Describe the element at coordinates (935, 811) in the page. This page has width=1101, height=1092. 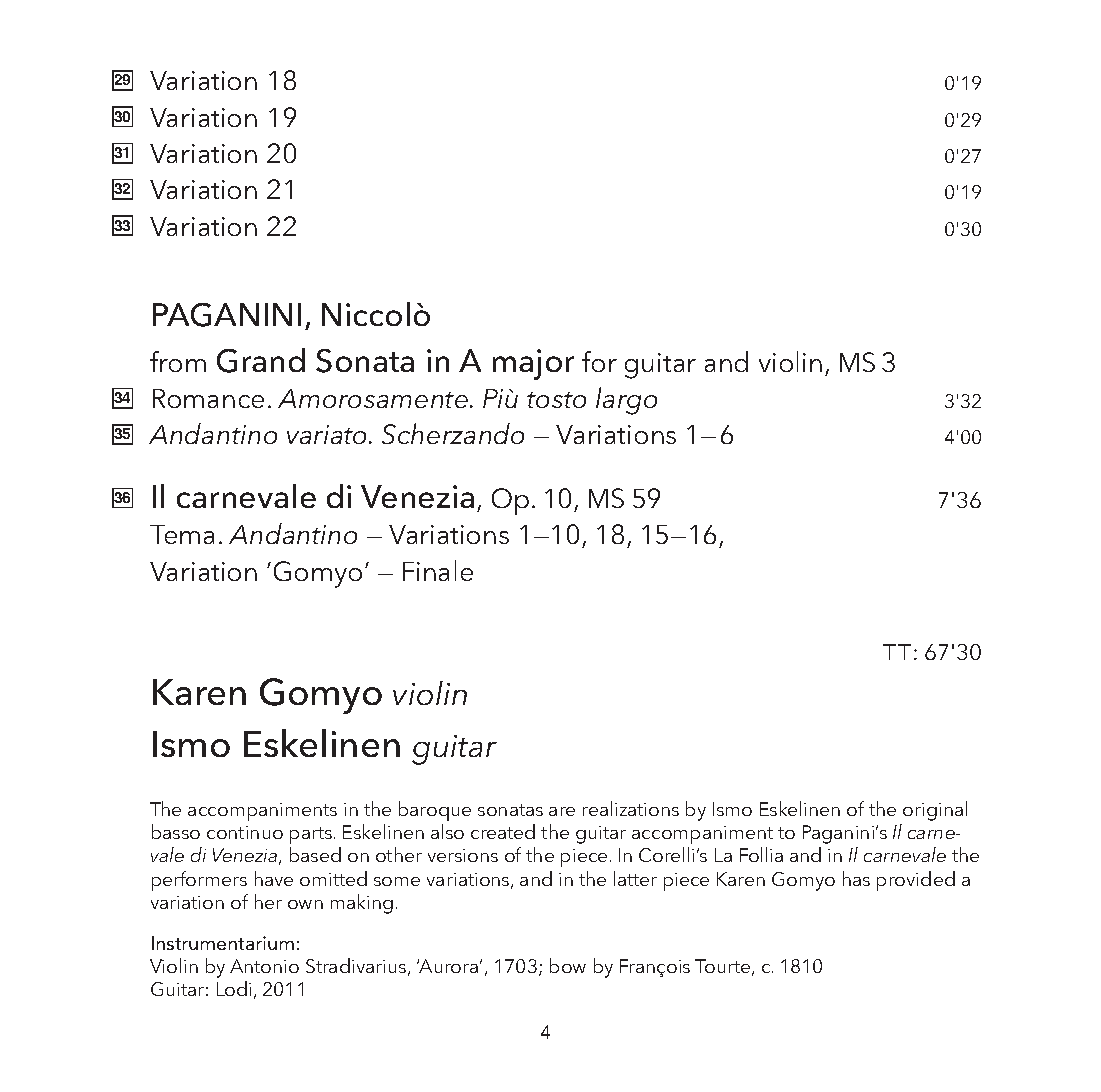
I see `original` at that location.
